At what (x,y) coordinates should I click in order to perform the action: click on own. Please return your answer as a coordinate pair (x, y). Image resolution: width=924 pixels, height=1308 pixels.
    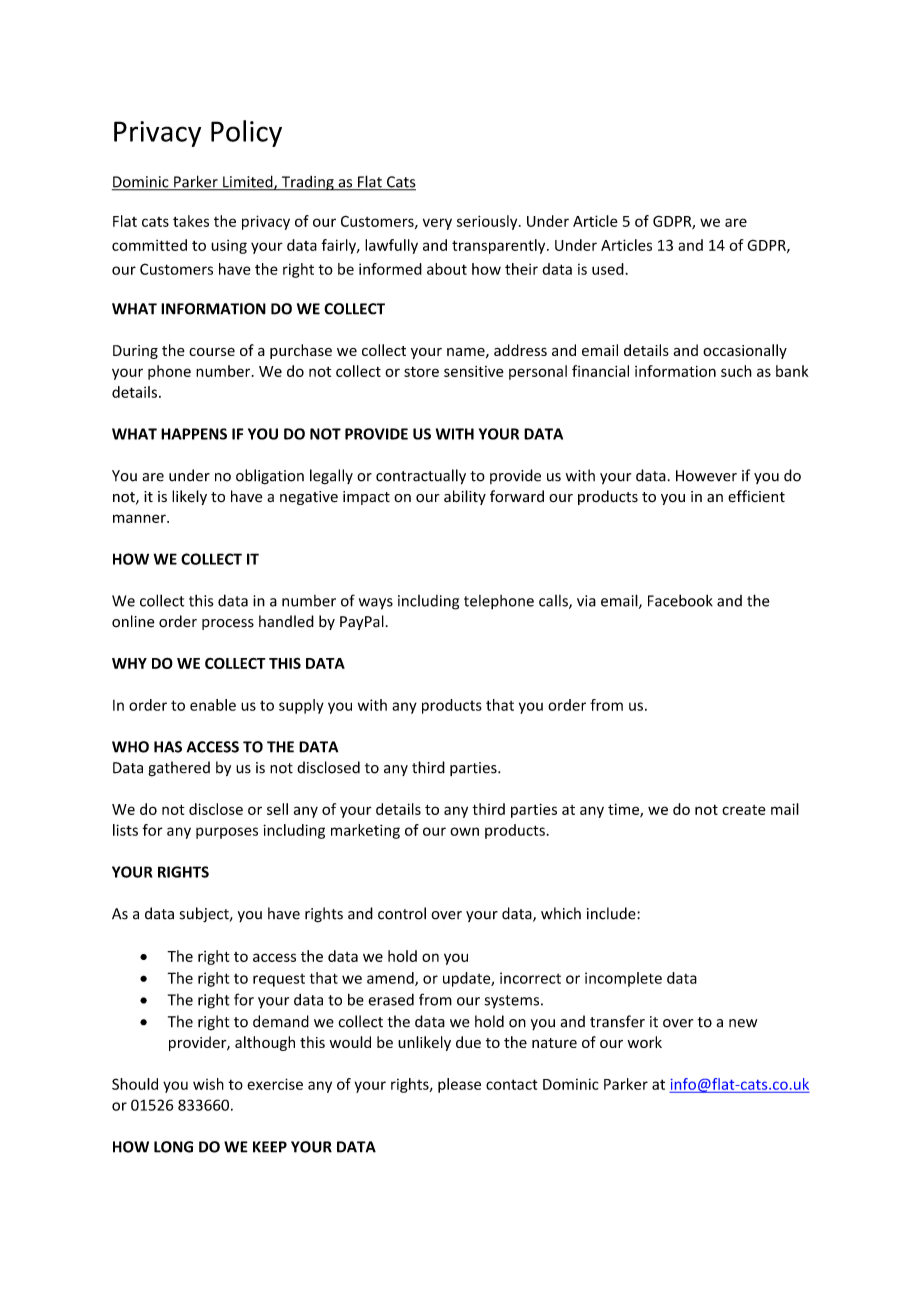
    Looking at the image, I should click on (464, 831).
